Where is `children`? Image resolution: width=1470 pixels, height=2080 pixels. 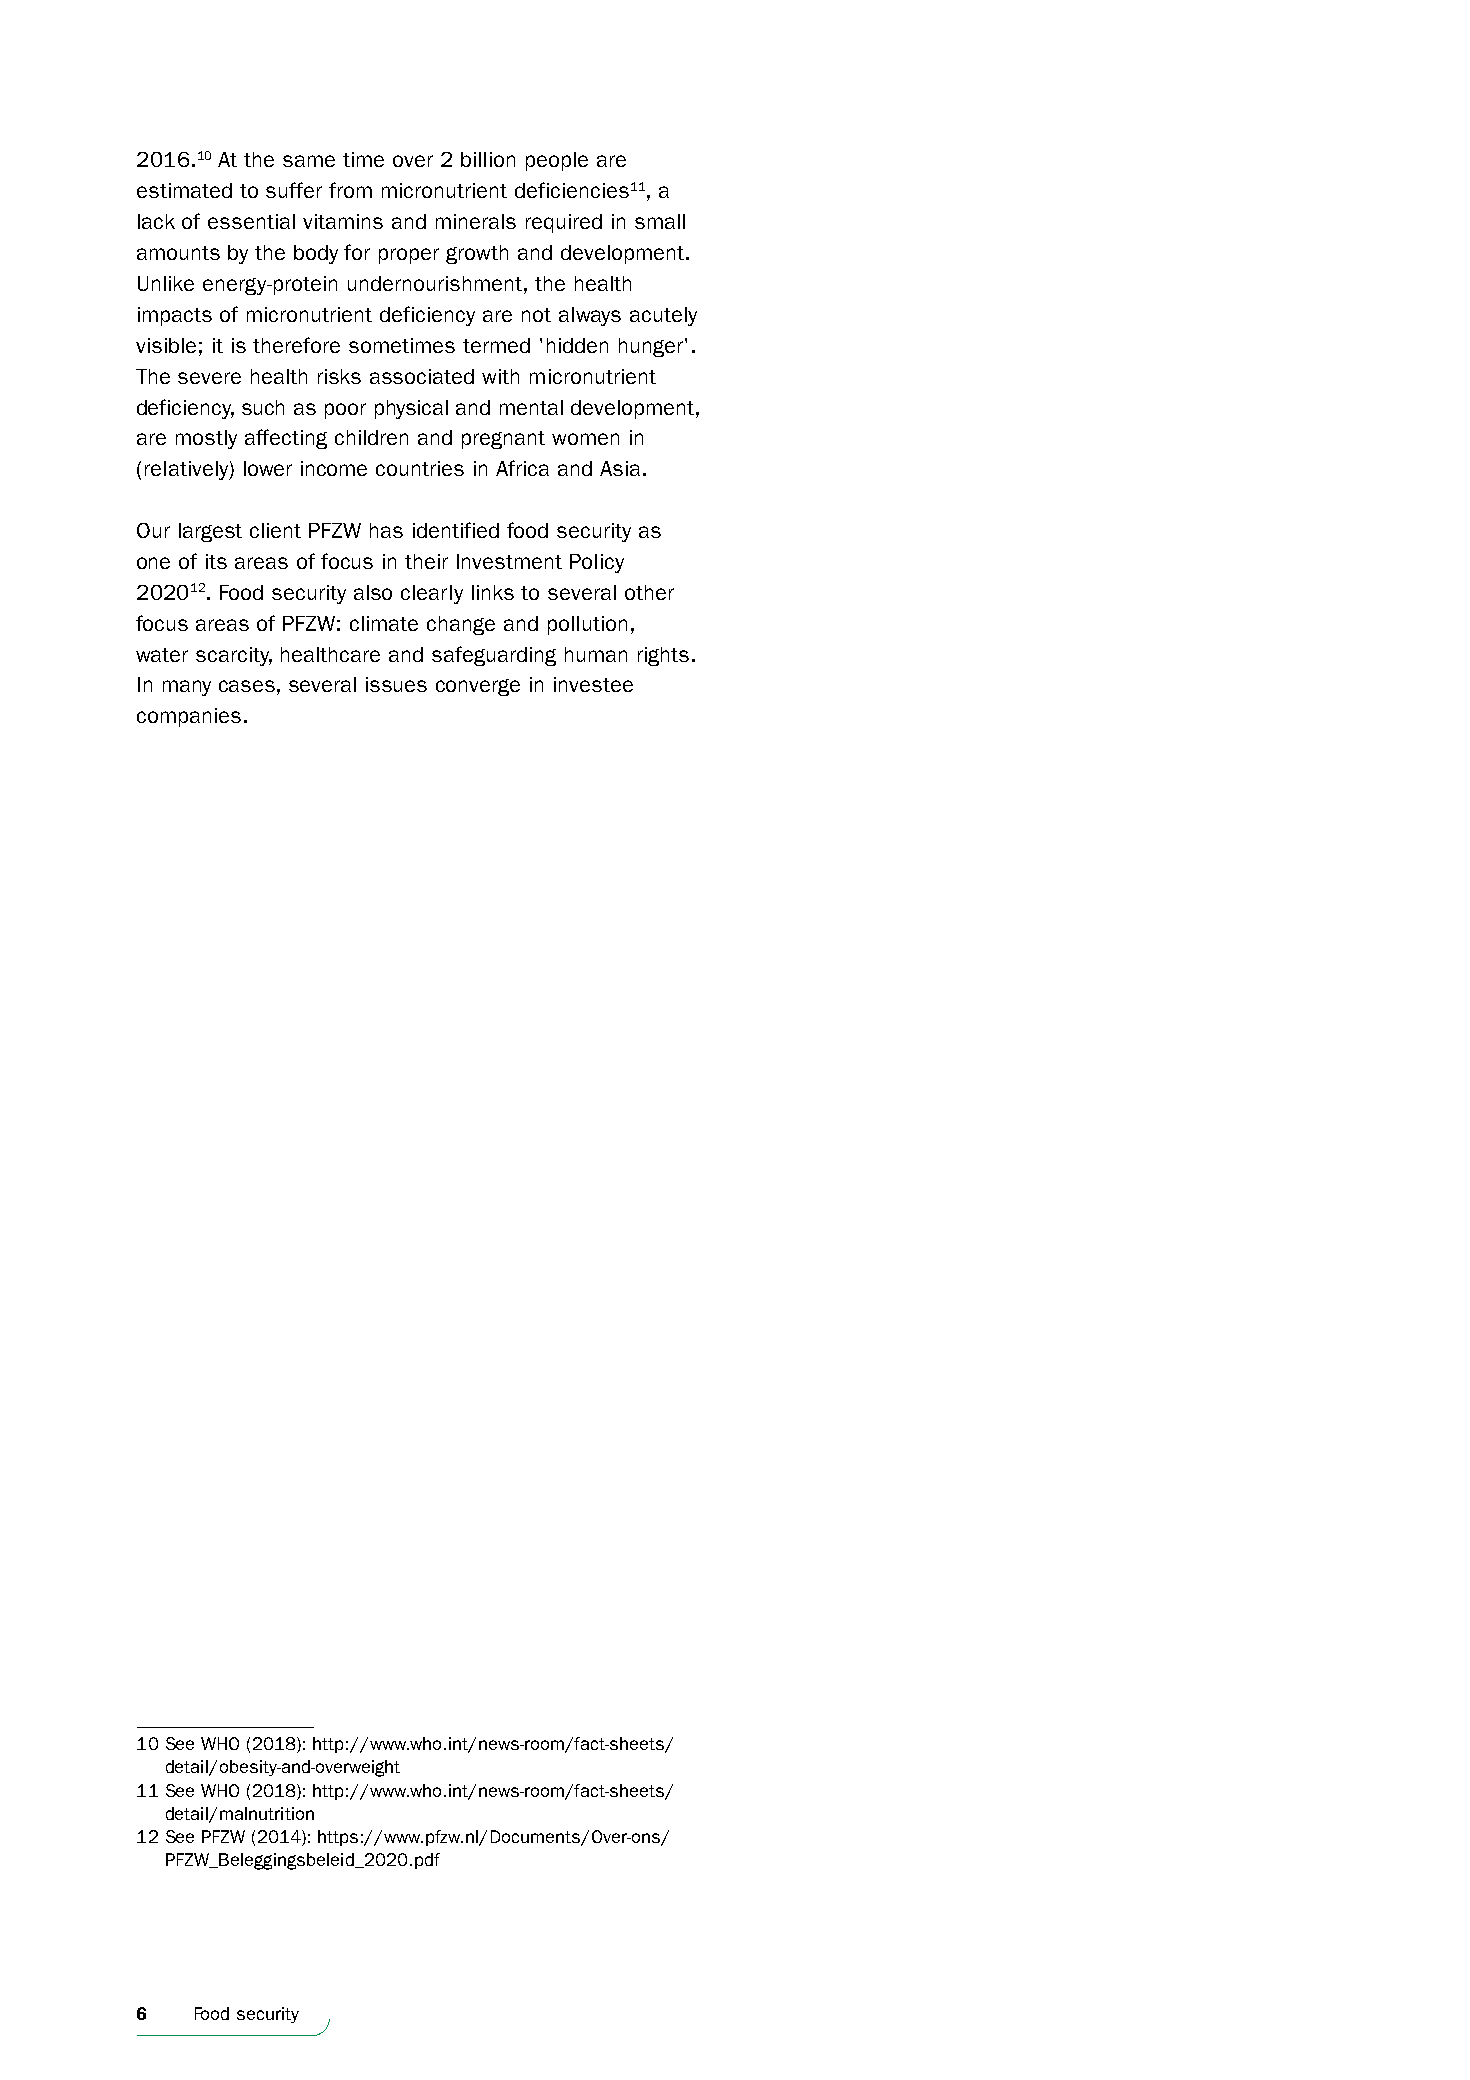 children is located at coordinates (371, 437).
